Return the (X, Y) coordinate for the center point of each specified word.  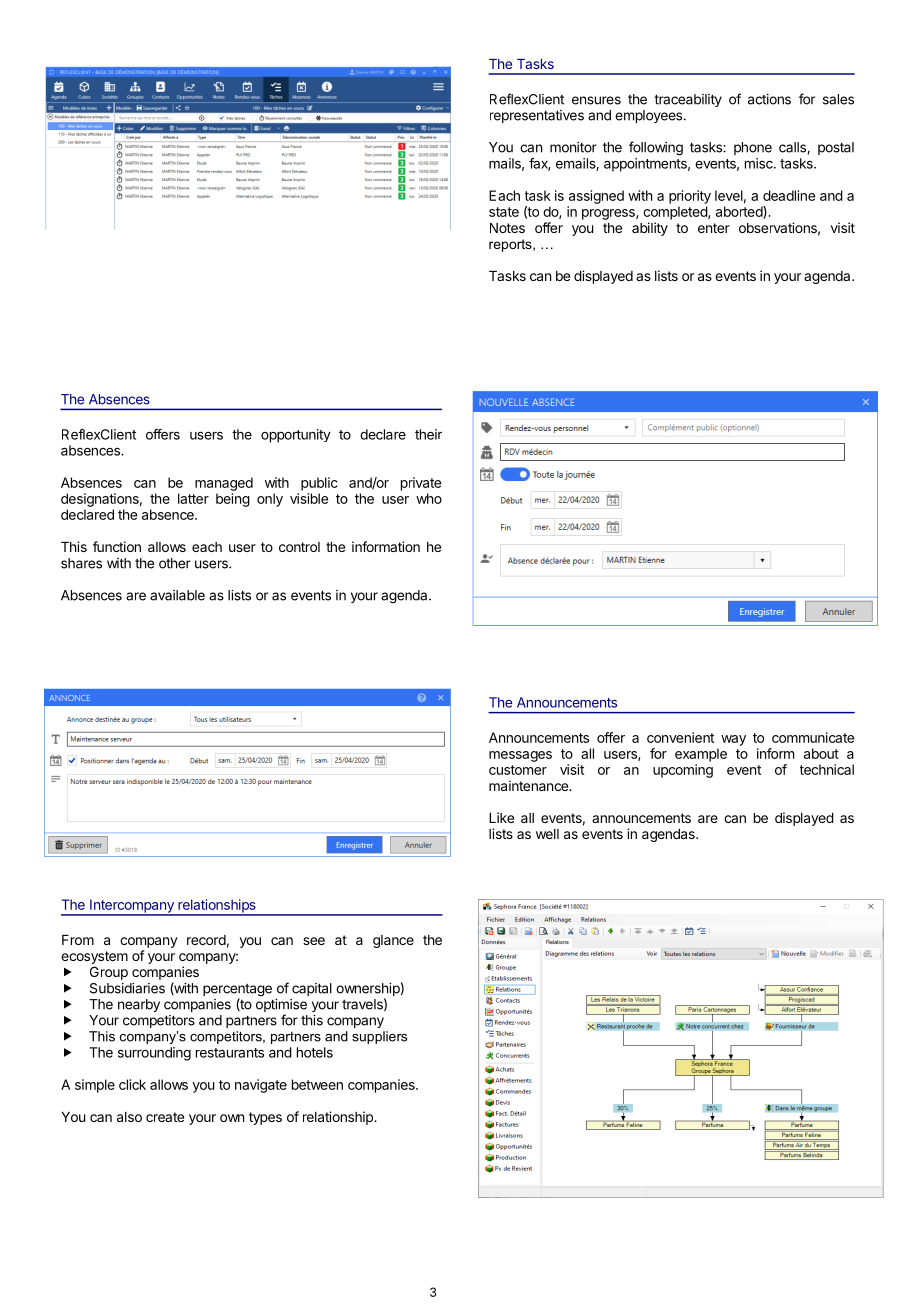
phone (753, 148)
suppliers (379, 1037)
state (504, 212)
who (429, 498)
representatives (537, 116)
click (132, 1084)
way (733, 740)
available (177, 595)
